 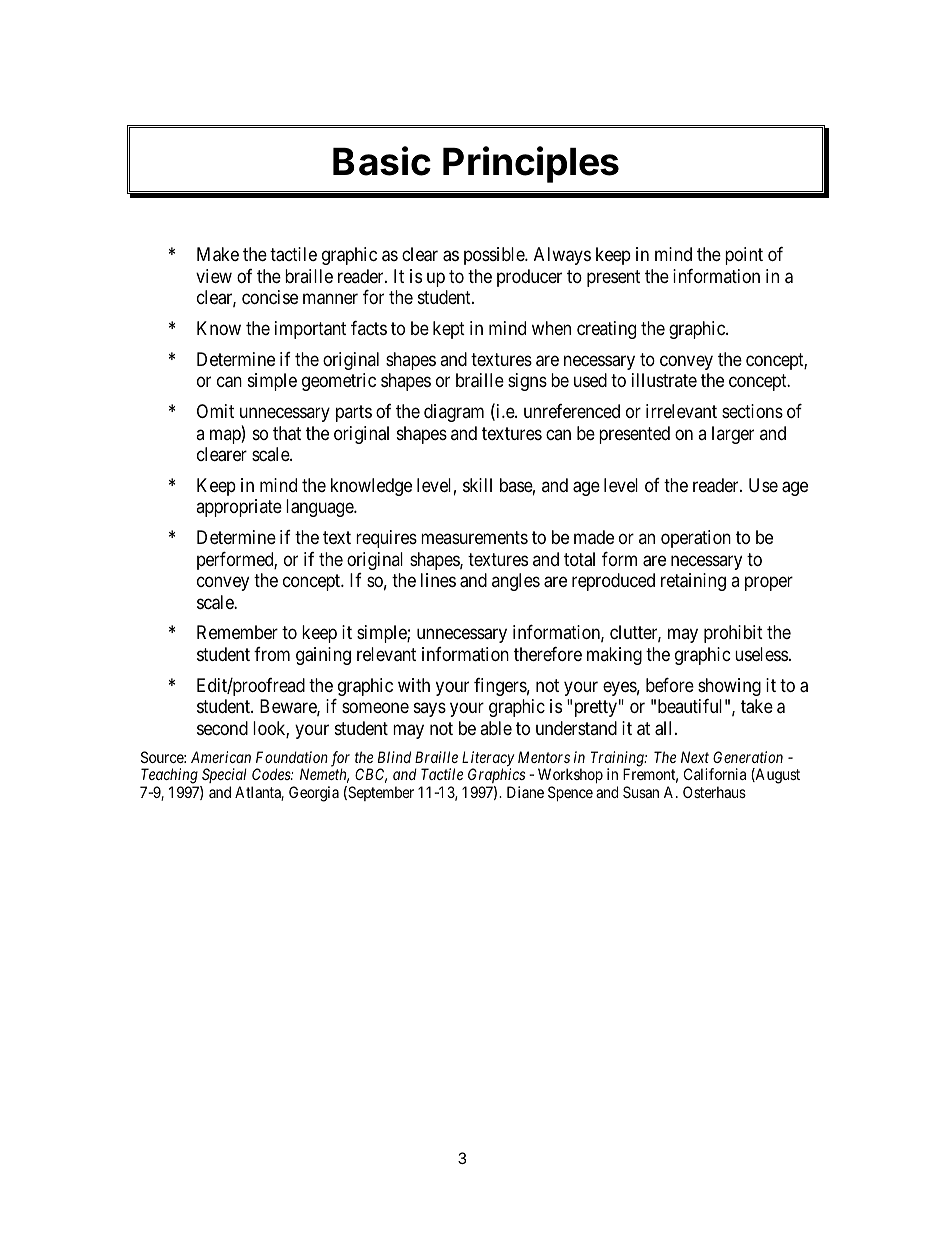 What do you see at coordinates (270, 297) in the screenshot?
I see `concise` at bounding box center [270, 297].
